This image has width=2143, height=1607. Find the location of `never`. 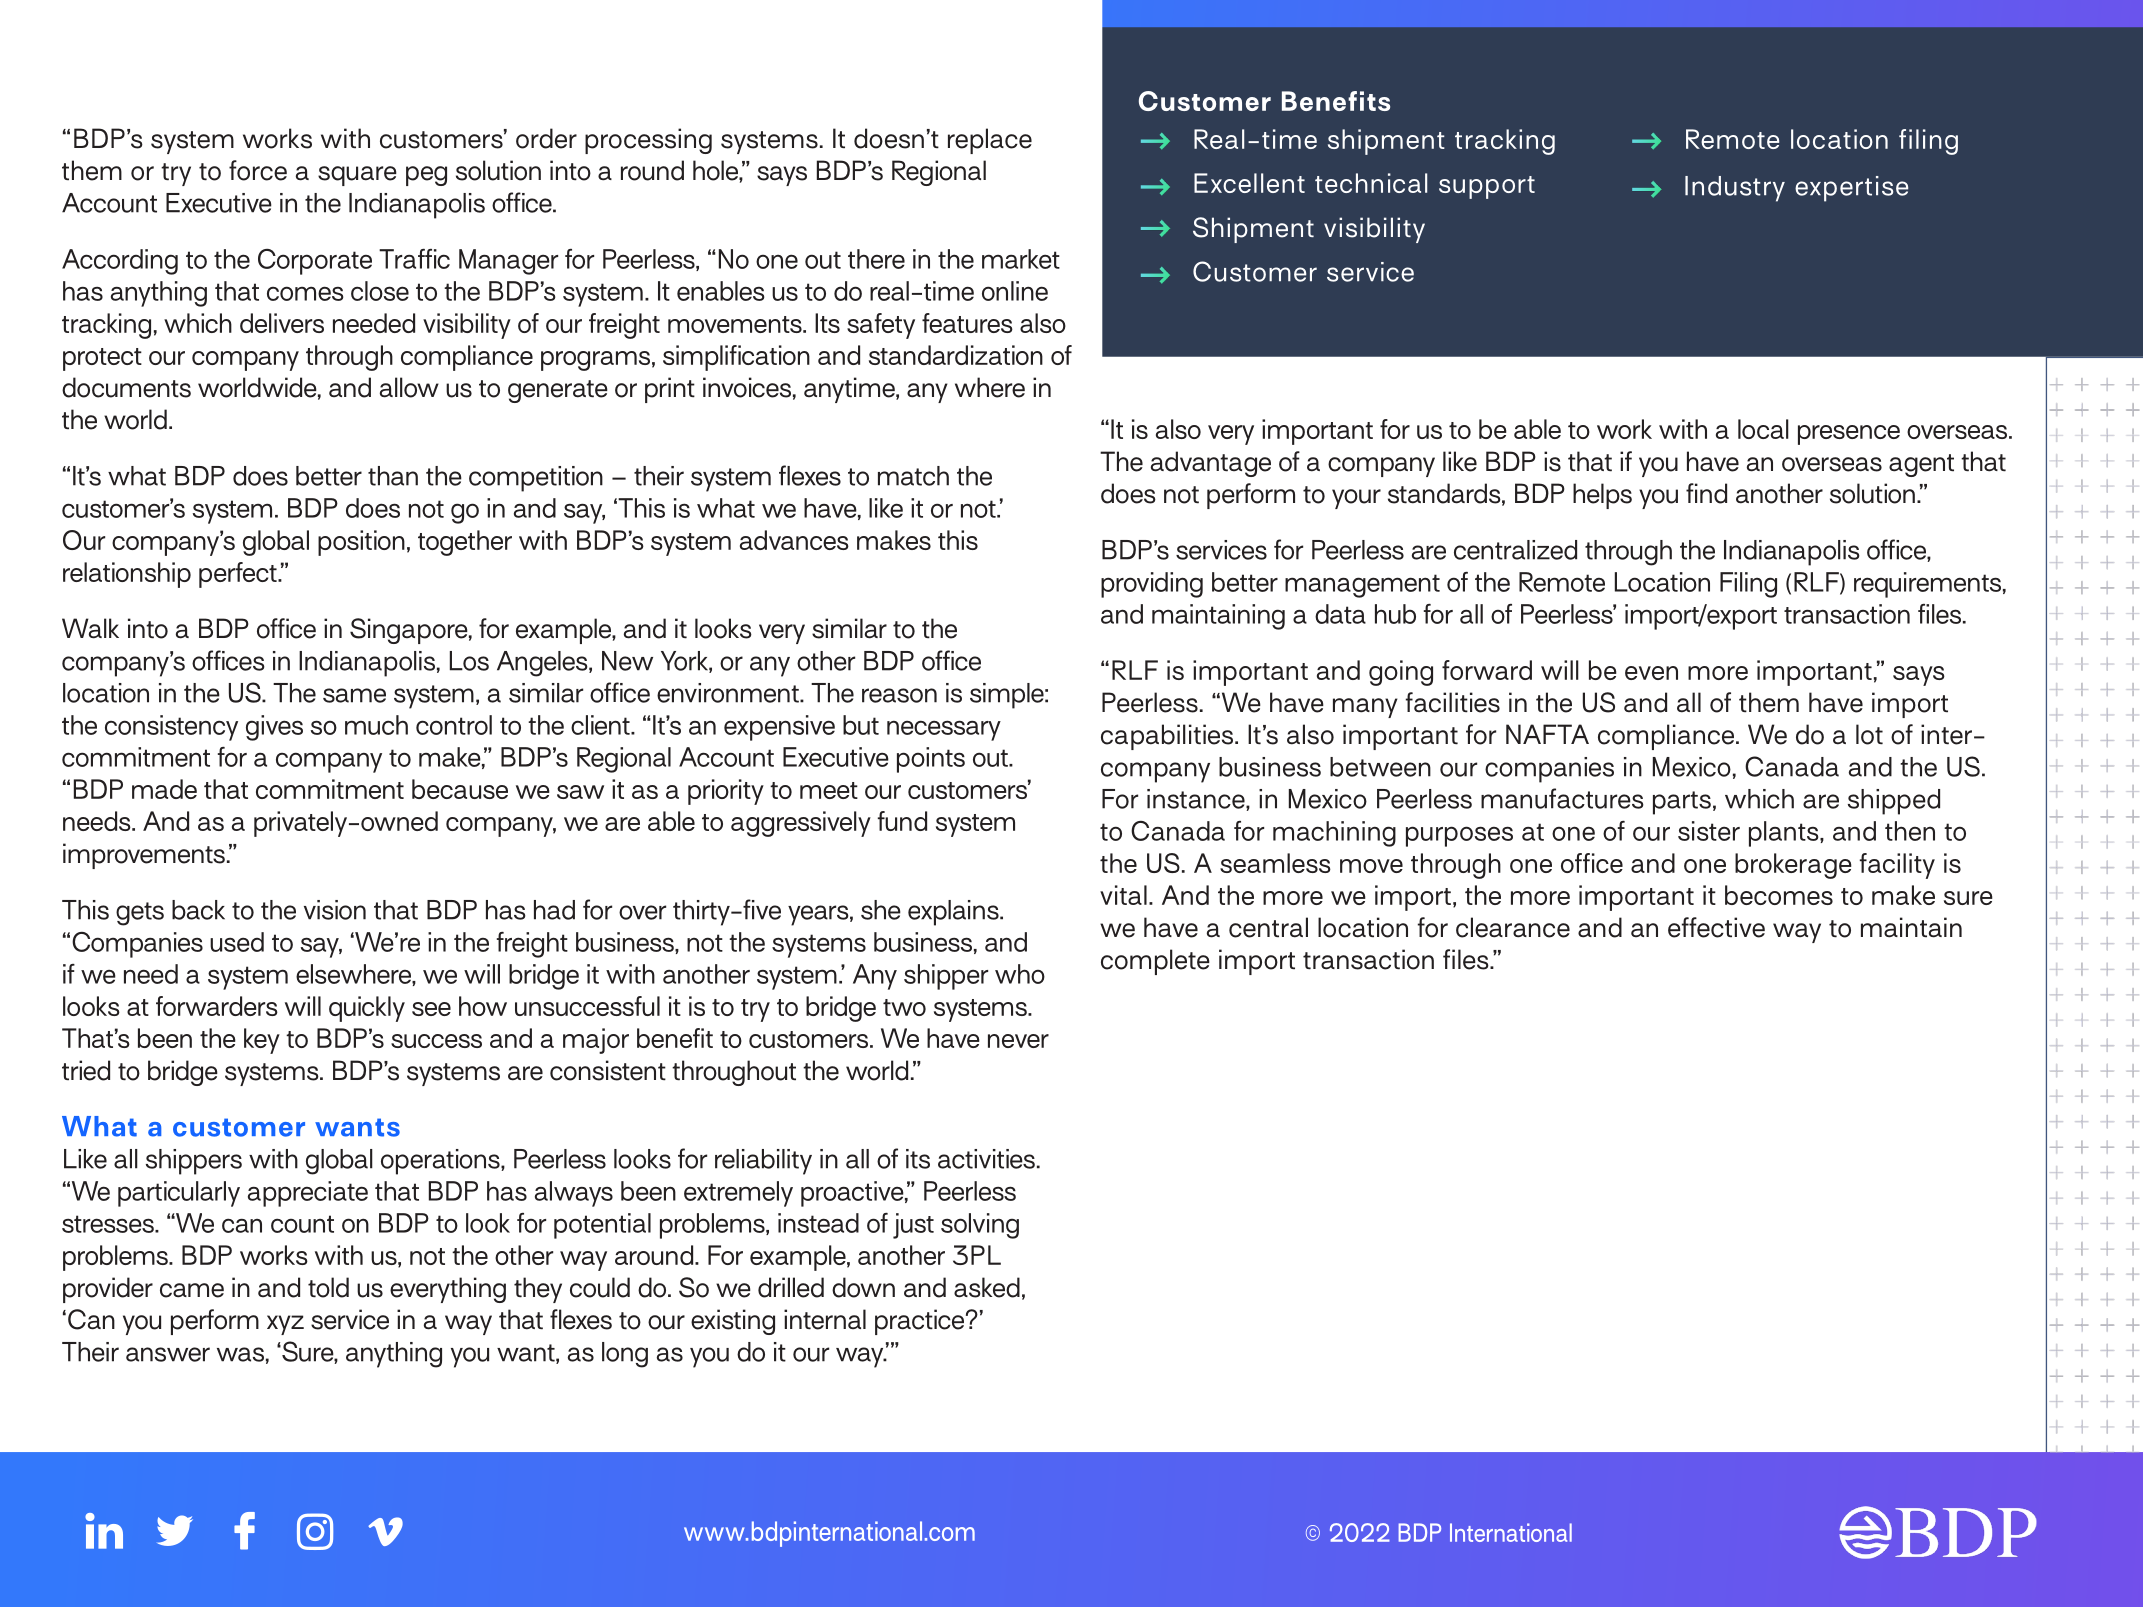

never is located at coordinates (1018, 1041).
